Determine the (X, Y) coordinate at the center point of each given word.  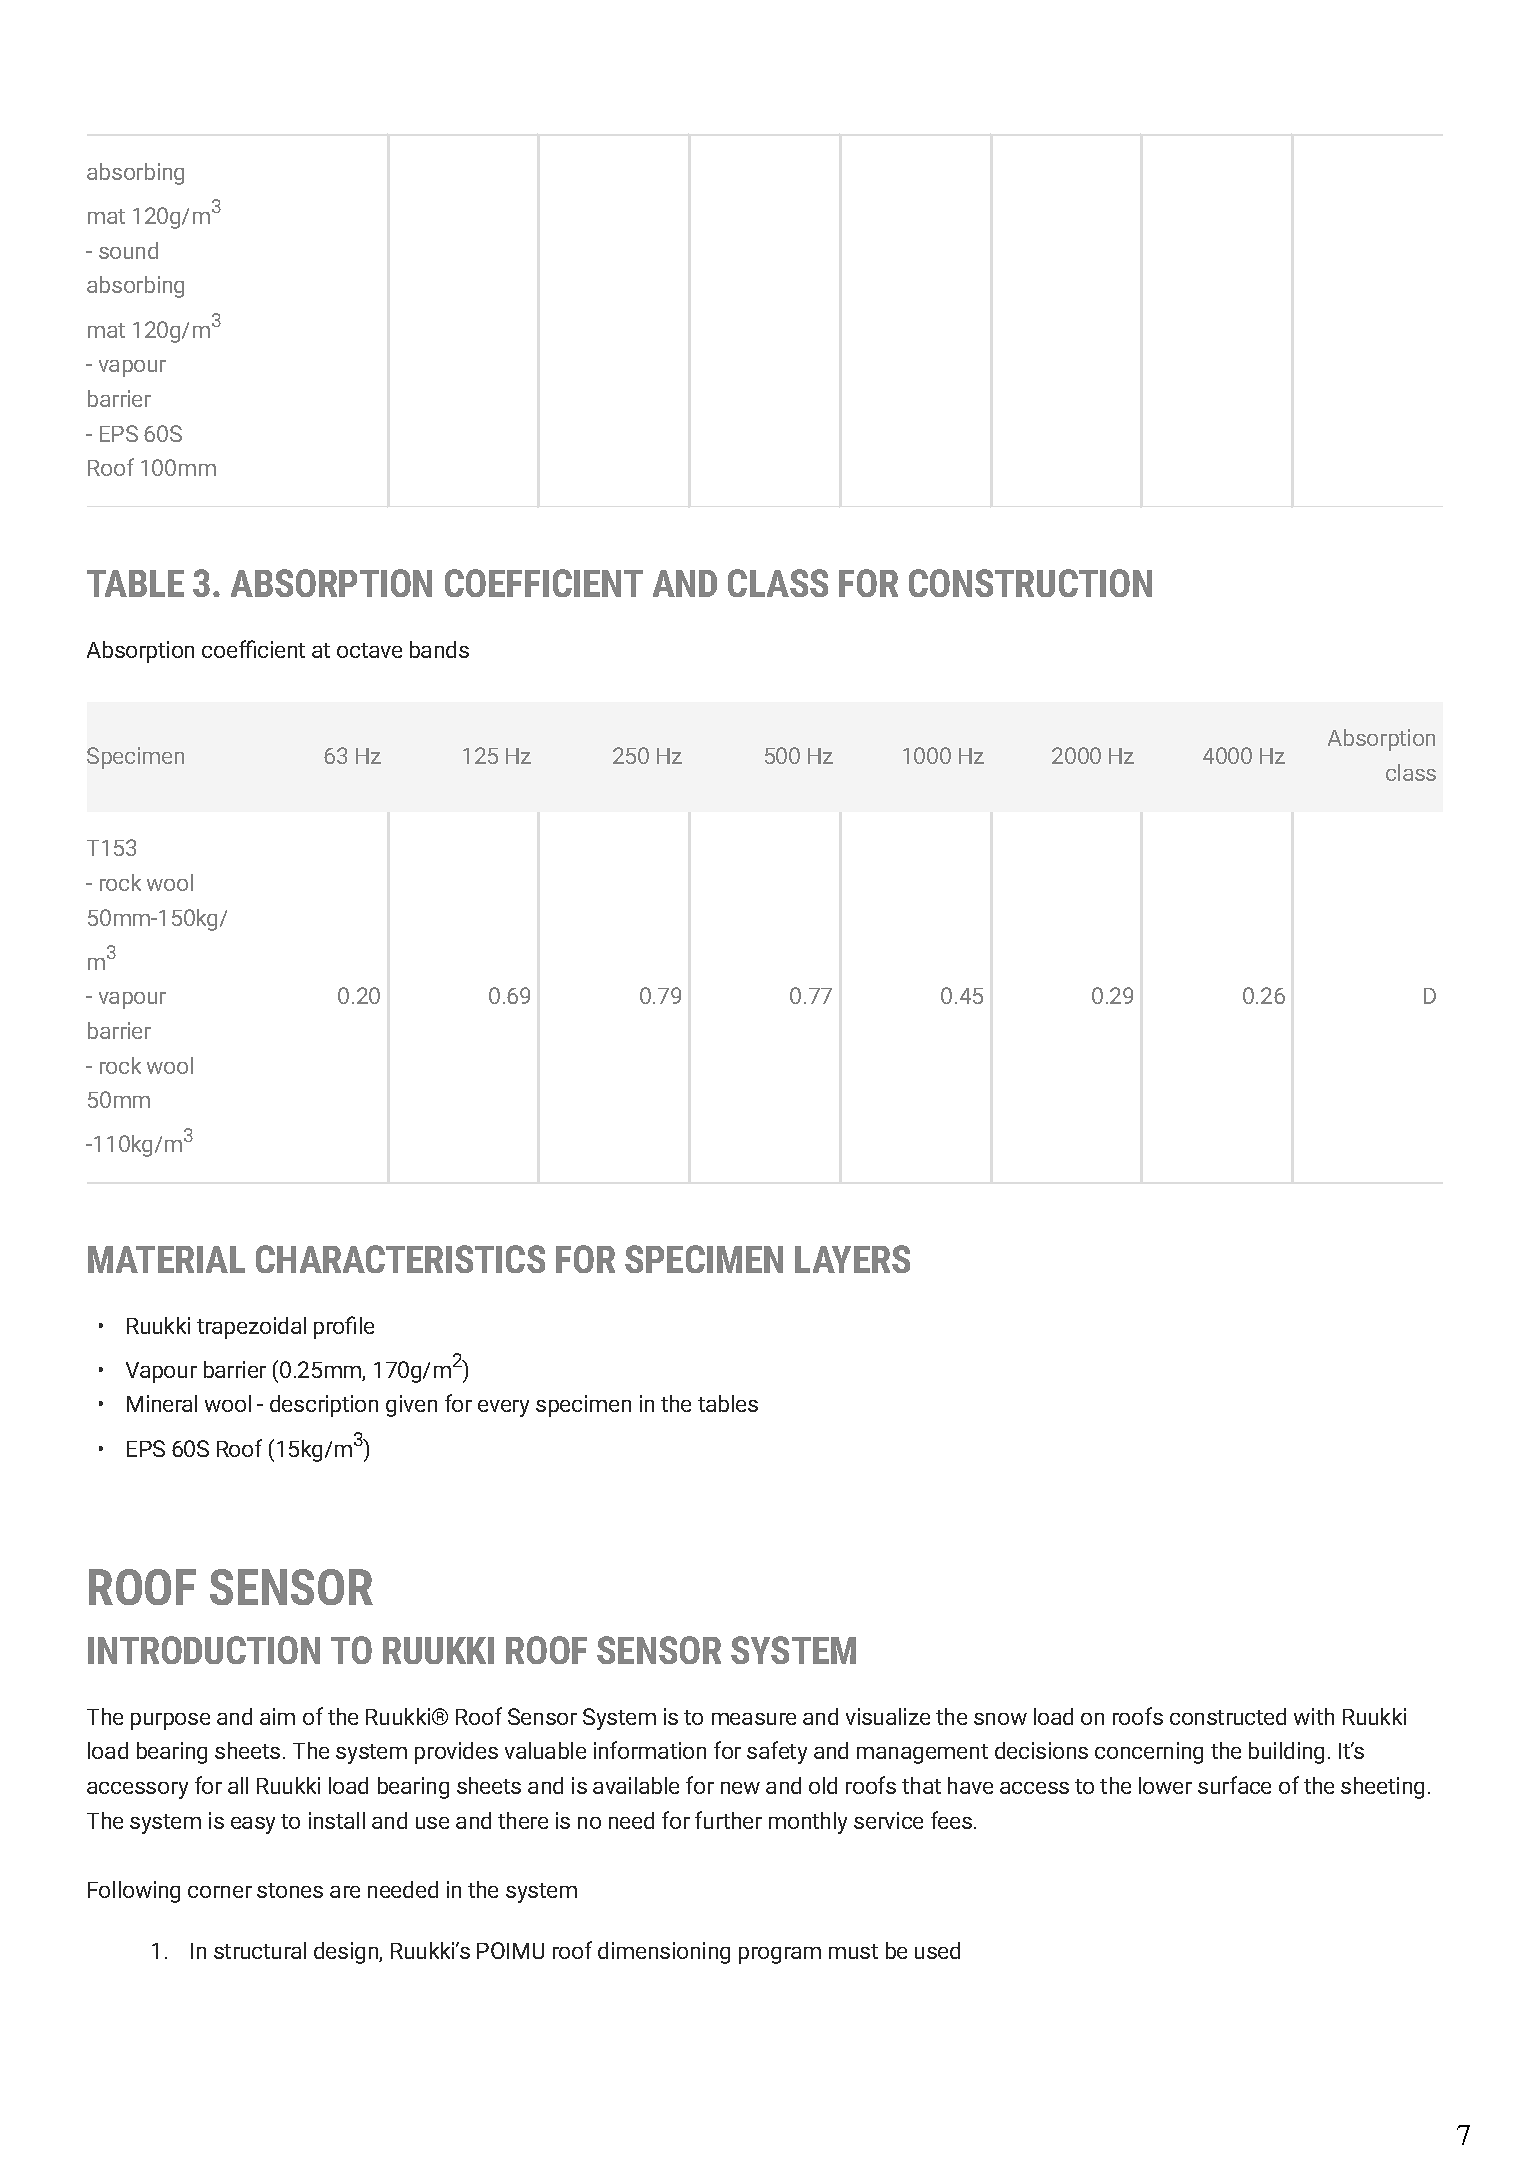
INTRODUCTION (204, 1650)
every (503, 1408)
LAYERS (852, 1259)
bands (439, 649)
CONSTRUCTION (1030, 583)
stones (290, 1890)
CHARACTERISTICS (400, 1259)
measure (754, 1719)
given (411, 1406)
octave (369, 650)
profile (344, 1327)
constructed (1228, 1716)
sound (128, 250)
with (1314, 1716)
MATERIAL (166, 1259)
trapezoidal (251, 1328)
